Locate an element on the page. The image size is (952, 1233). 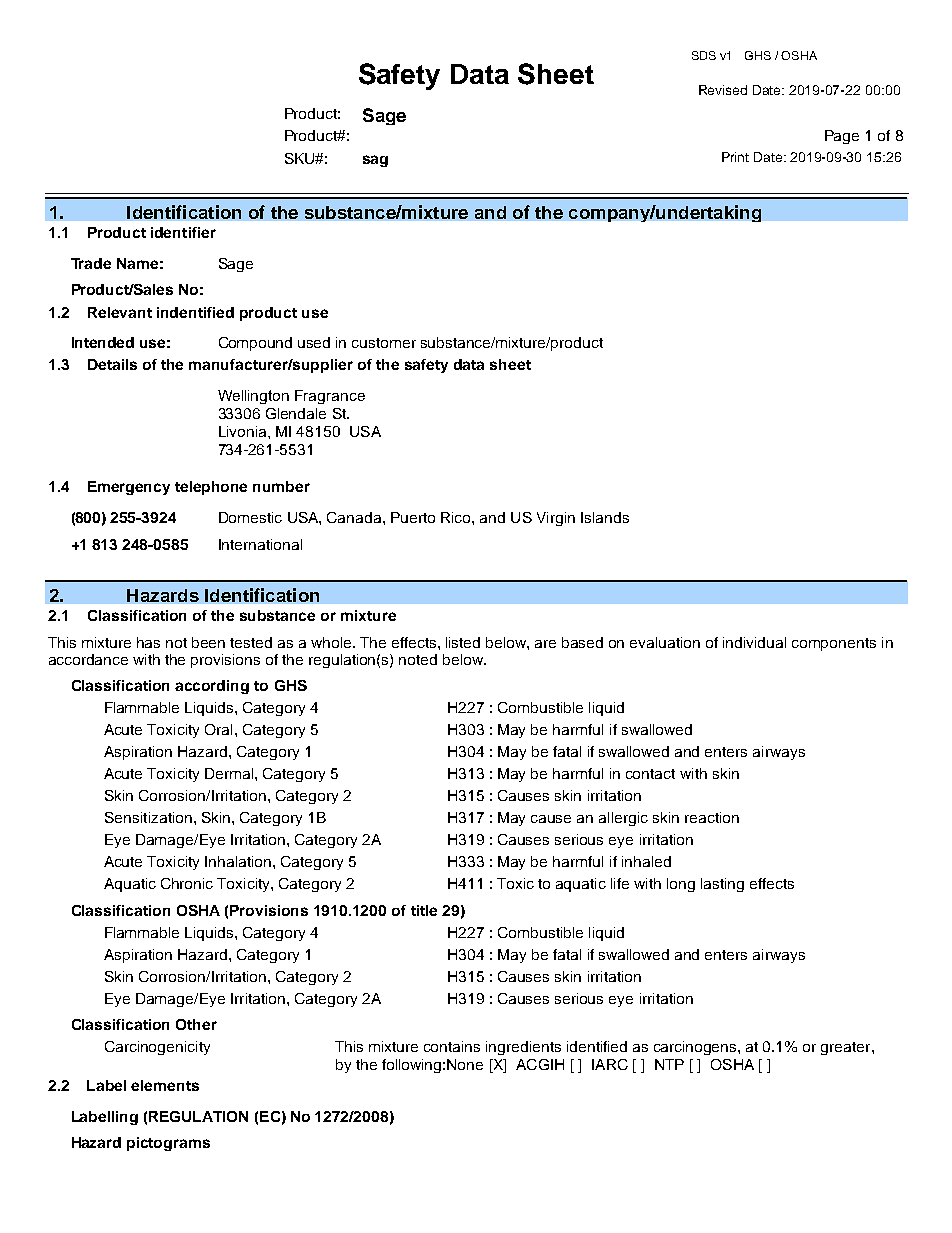
customer is located at coordinates (384, 343).
